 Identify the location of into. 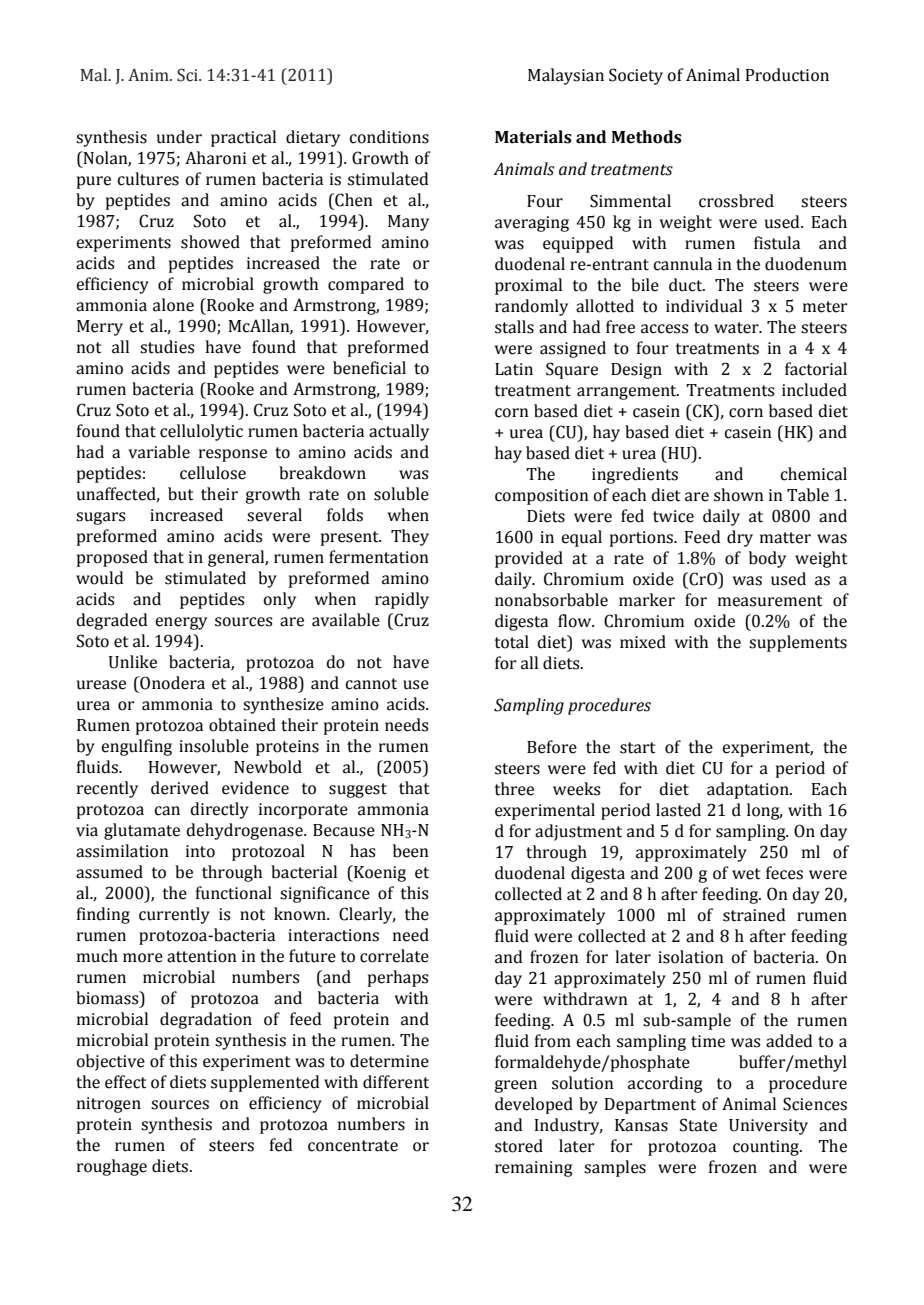
(200, 851).
